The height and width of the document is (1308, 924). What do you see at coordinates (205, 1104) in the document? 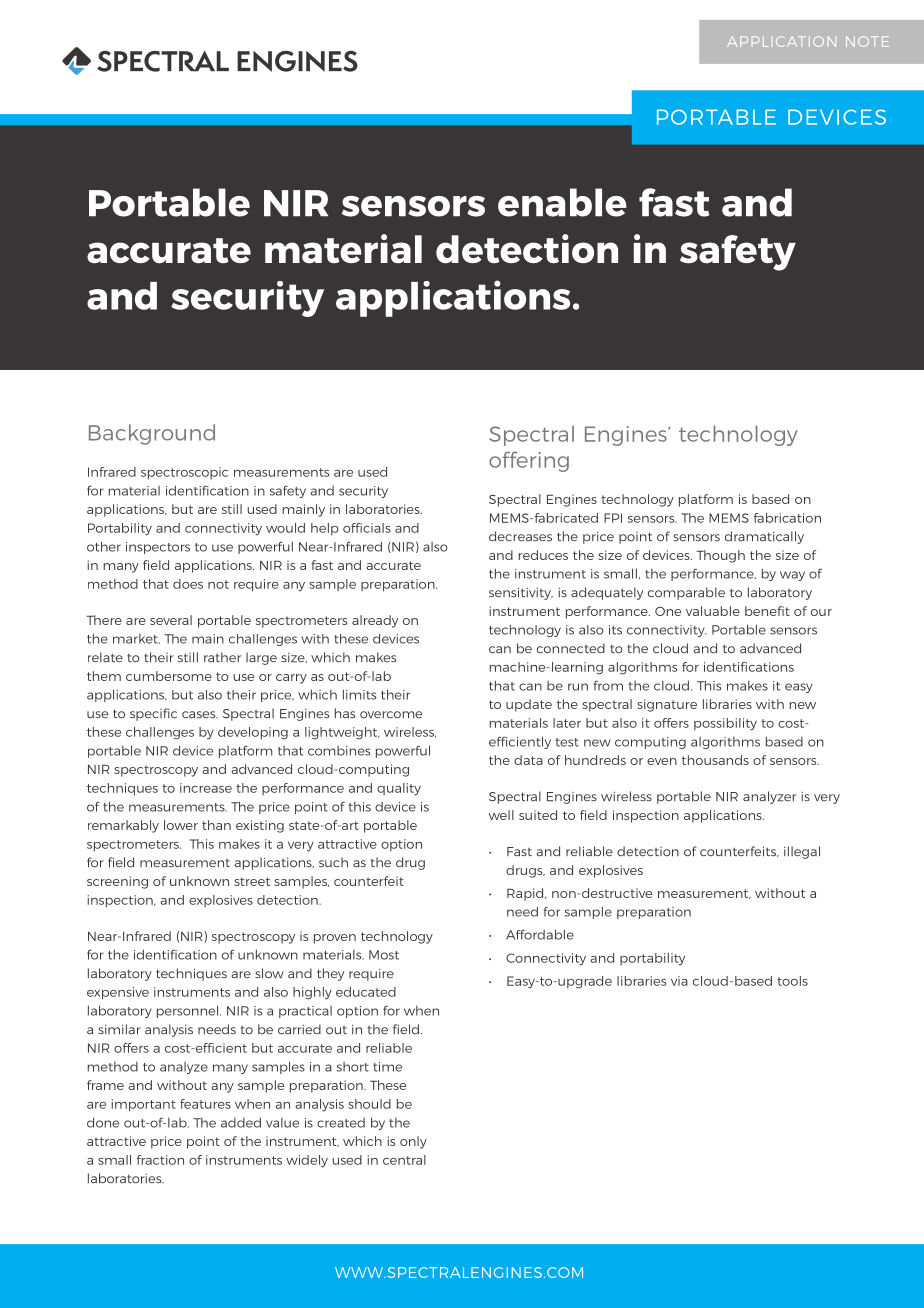
I see `features` at bounding box center [205, 1104].
